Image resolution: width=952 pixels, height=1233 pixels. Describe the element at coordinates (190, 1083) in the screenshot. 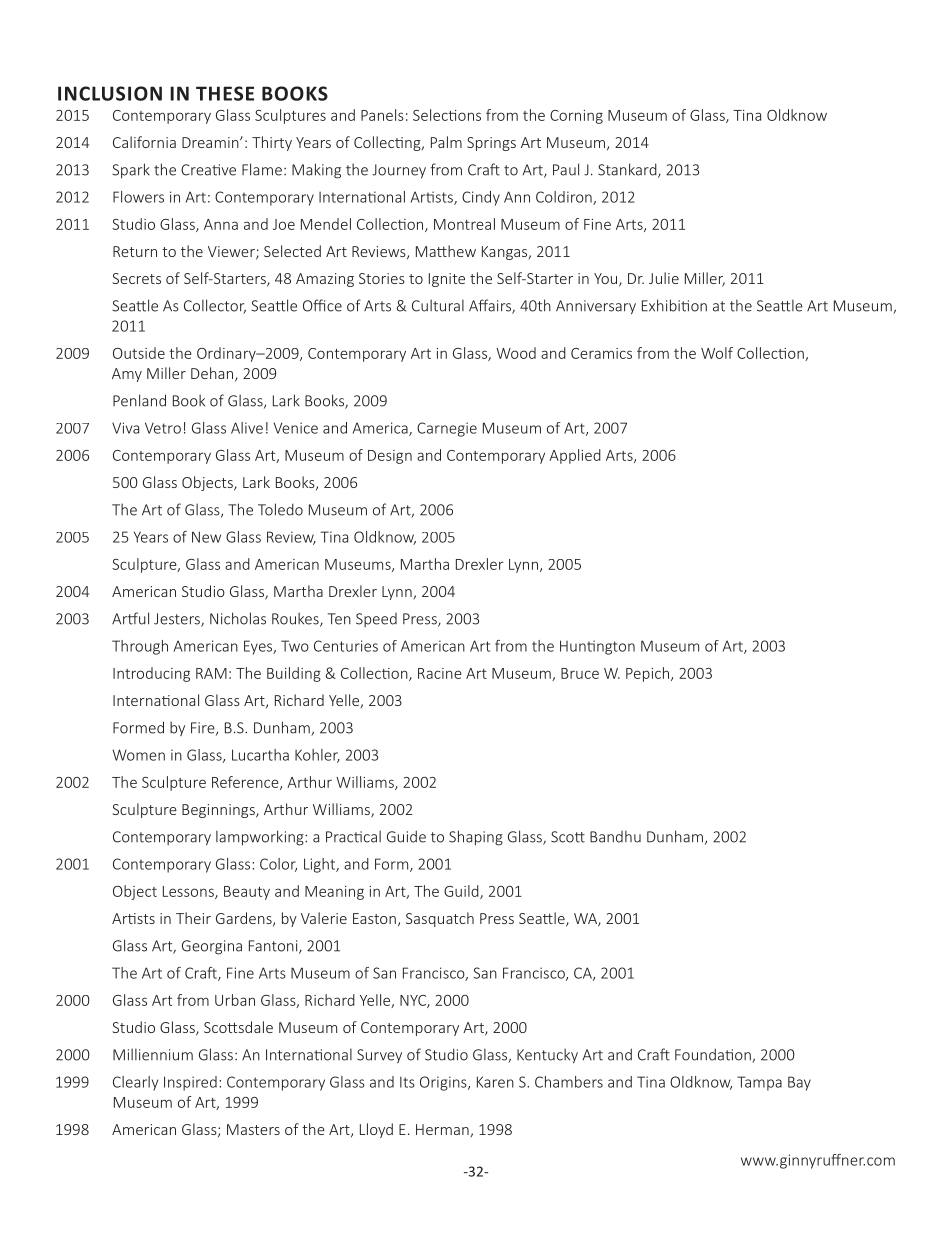

I see `Inspired` at that location.
